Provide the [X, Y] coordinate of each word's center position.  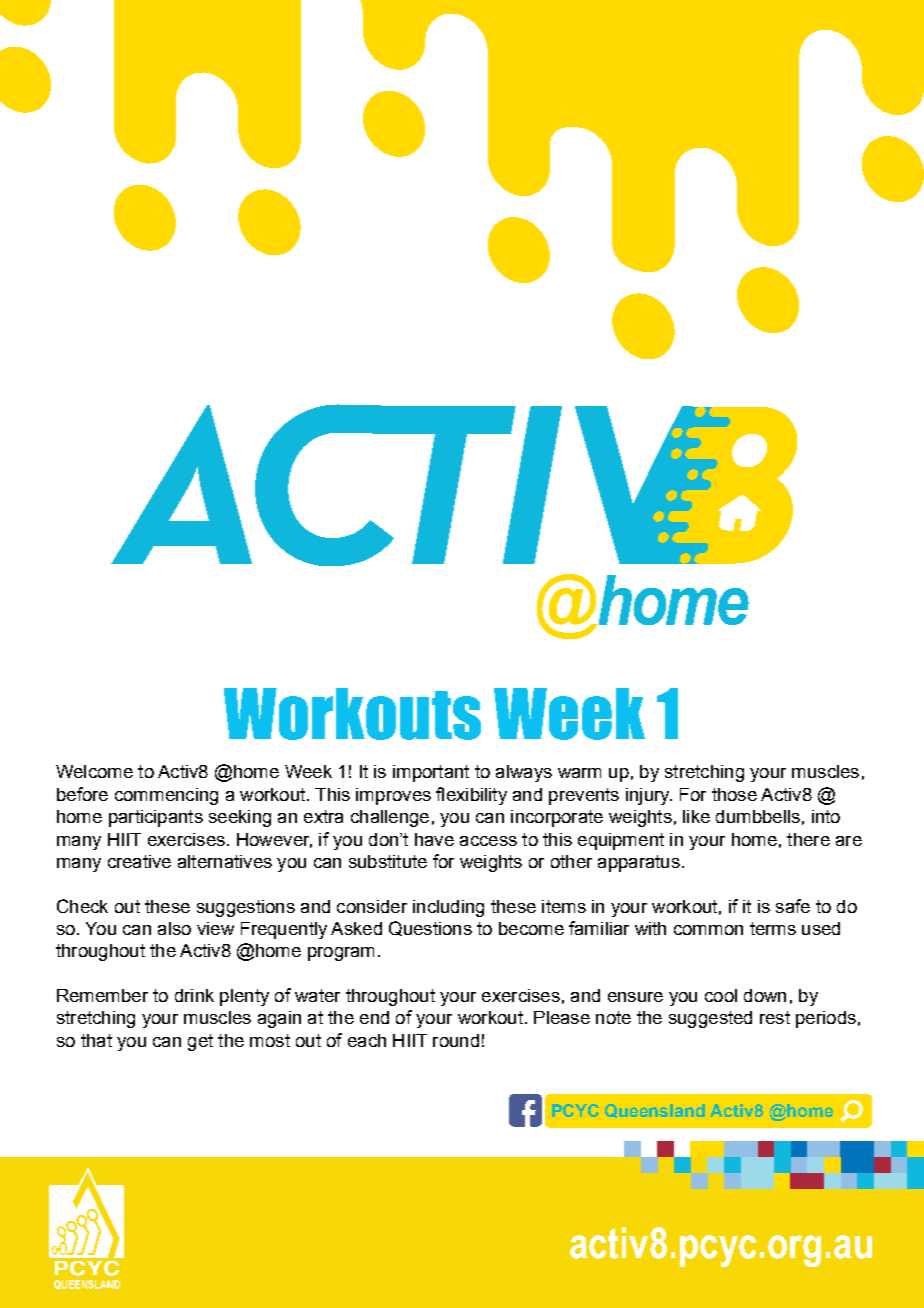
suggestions [246, 908]
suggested [710, 1019]
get [200, 1042]
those [734, 794]
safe [793, 906]
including [448, 908]
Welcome [94, 771]
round [456, 1040]
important [431, 773]
